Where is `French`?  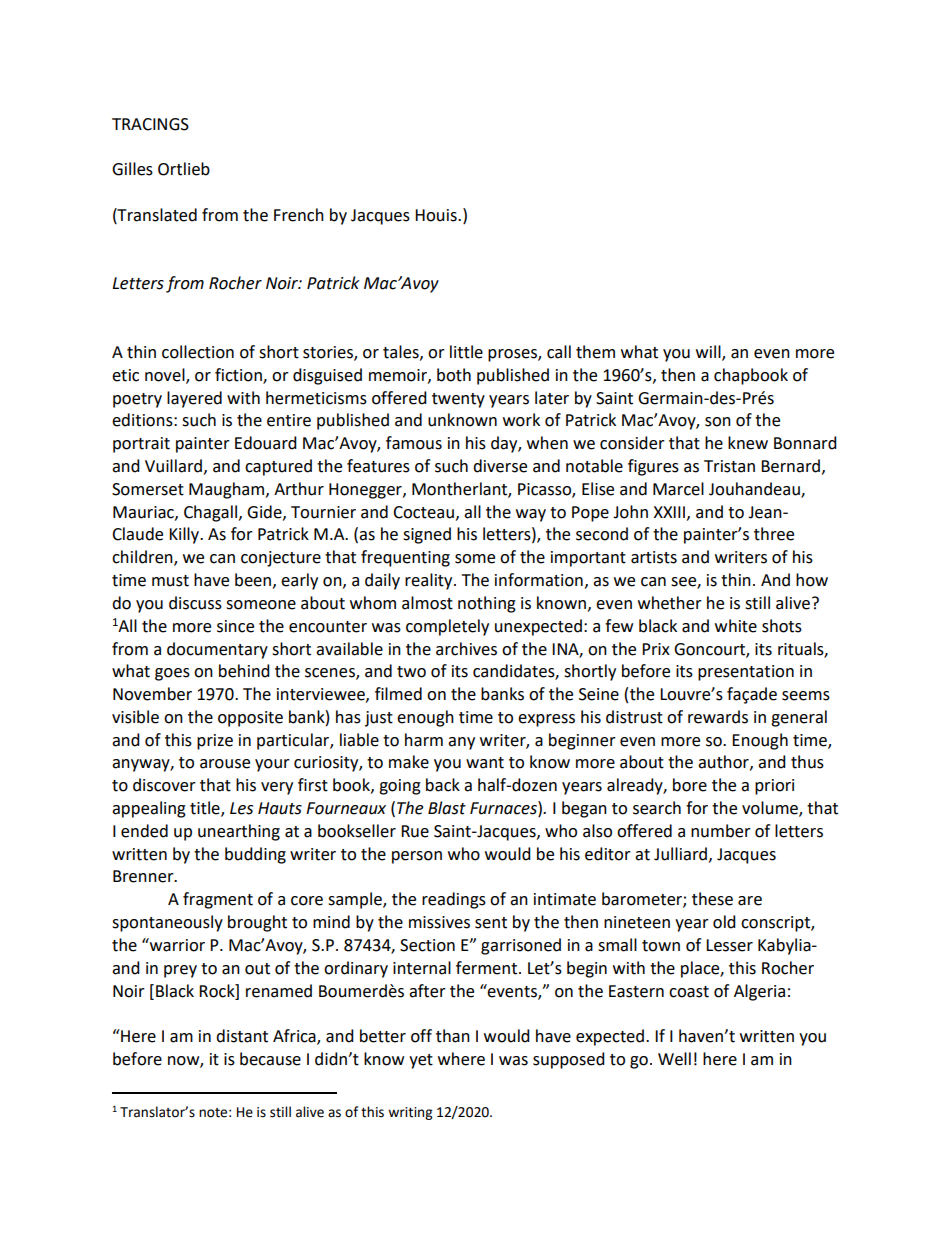
French is located at coordinates (299, 215).
